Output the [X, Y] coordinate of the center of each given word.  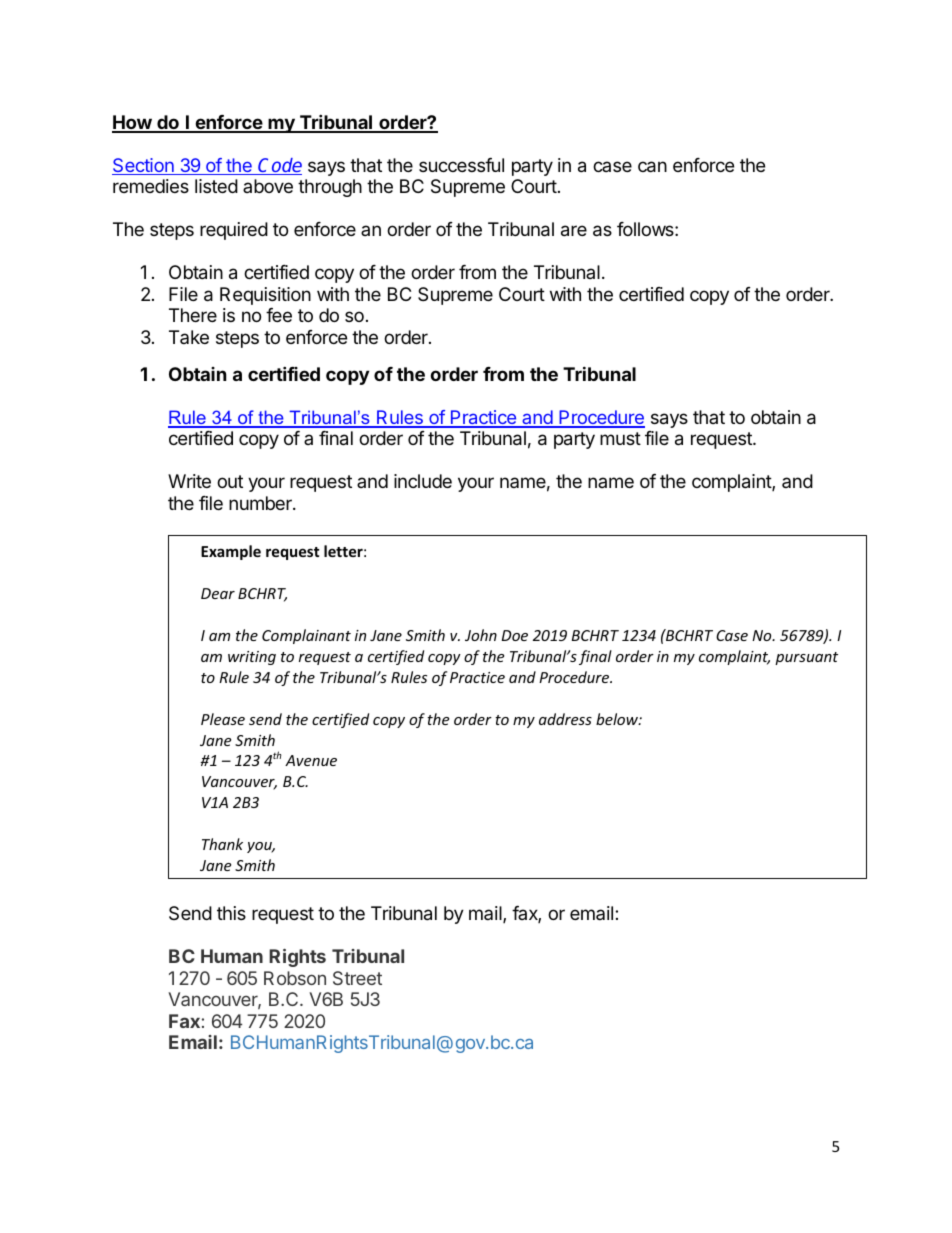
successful [461, 165]
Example [231, 552]
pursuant [806, 658]
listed [216, 186]
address [565, 719]
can [652, 167]
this [231, 913]
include [423, 481]
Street [357, 978]
